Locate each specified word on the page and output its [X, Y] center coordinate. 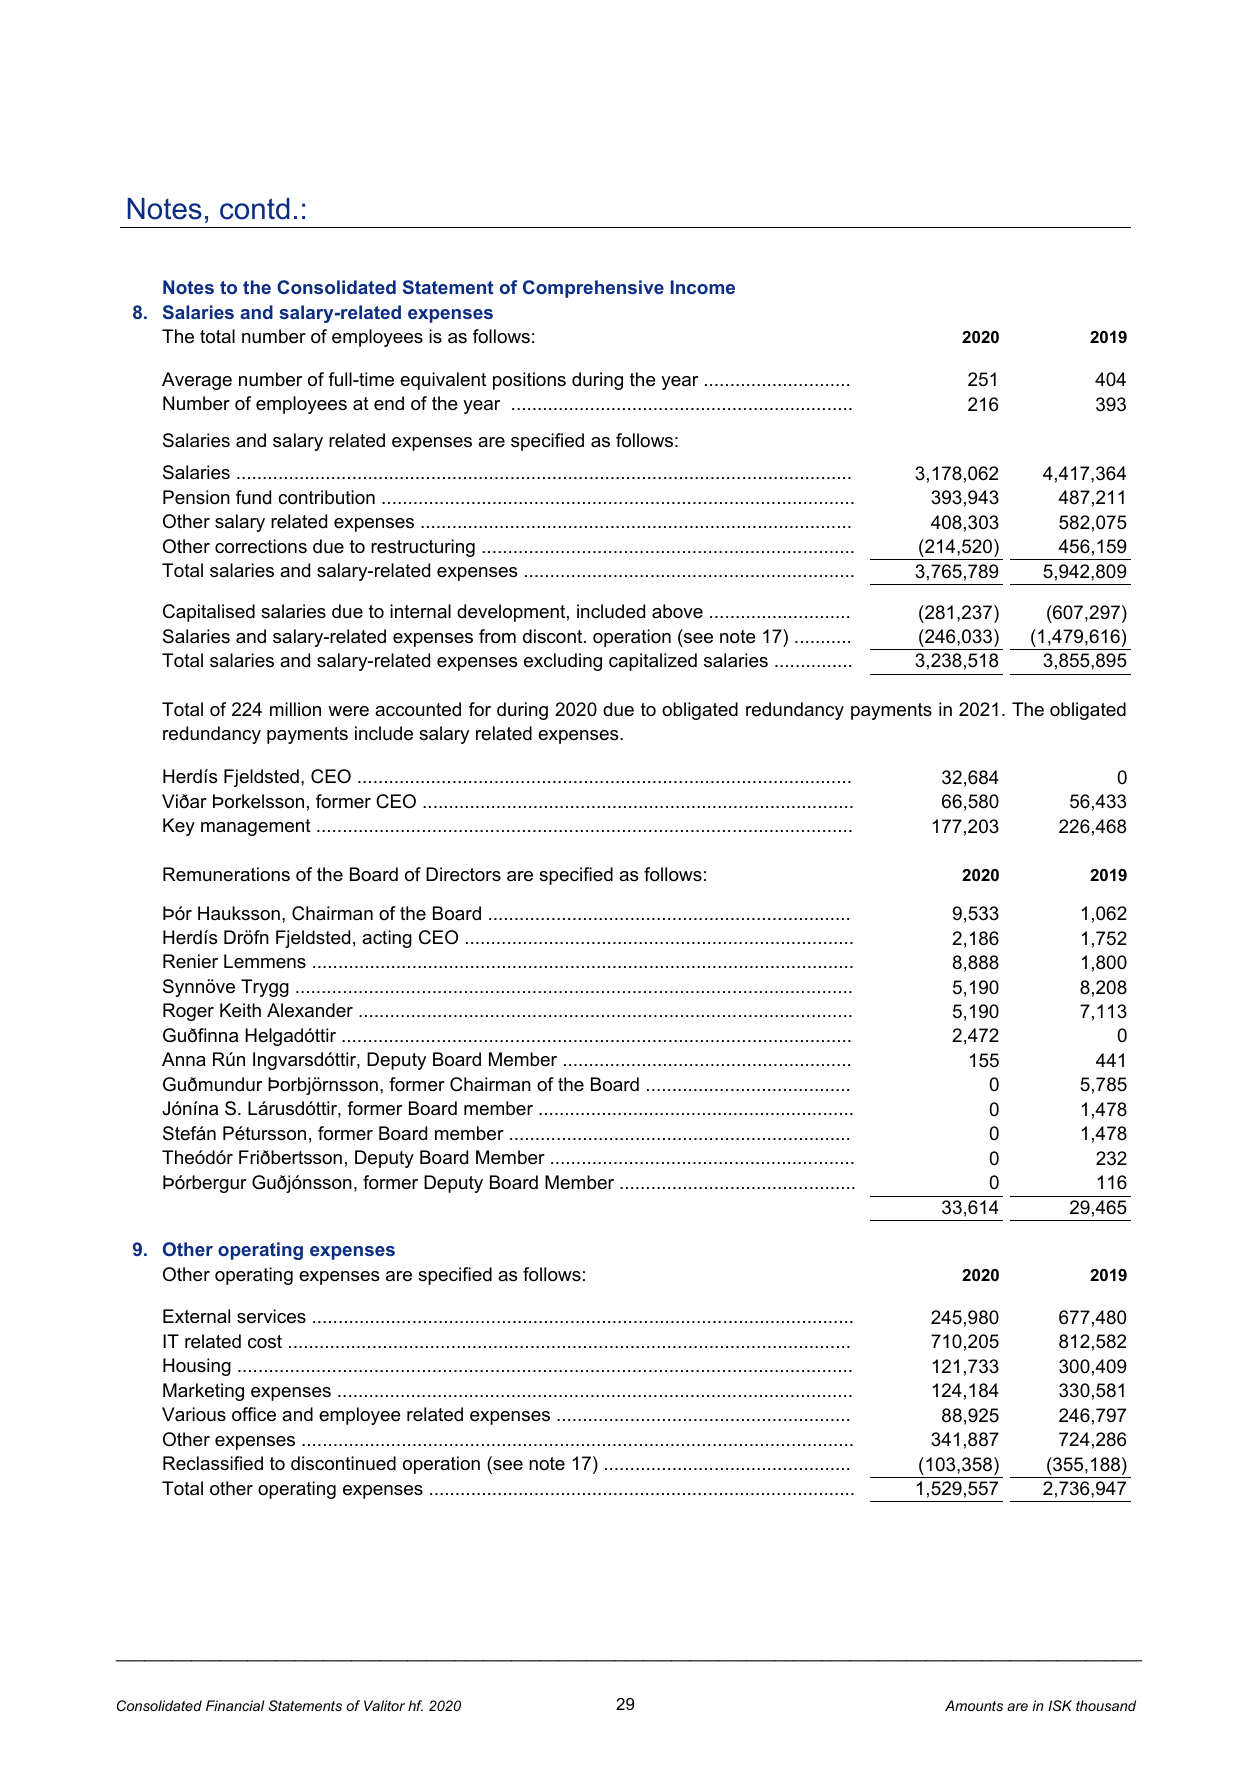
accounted [418, 709]
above [677, 611]
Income [703, 287]
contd [255, 209]
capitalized [653, 662]
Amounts [974, 1705]
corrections [261, 546]
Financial [235, 1705]
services [271, 1316]
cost [265, 1341]
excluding [563, 662]
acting [387, 939]
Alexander [310, 1010]
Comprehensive [593, 289]
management [256, 827]
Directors [463, 874]
